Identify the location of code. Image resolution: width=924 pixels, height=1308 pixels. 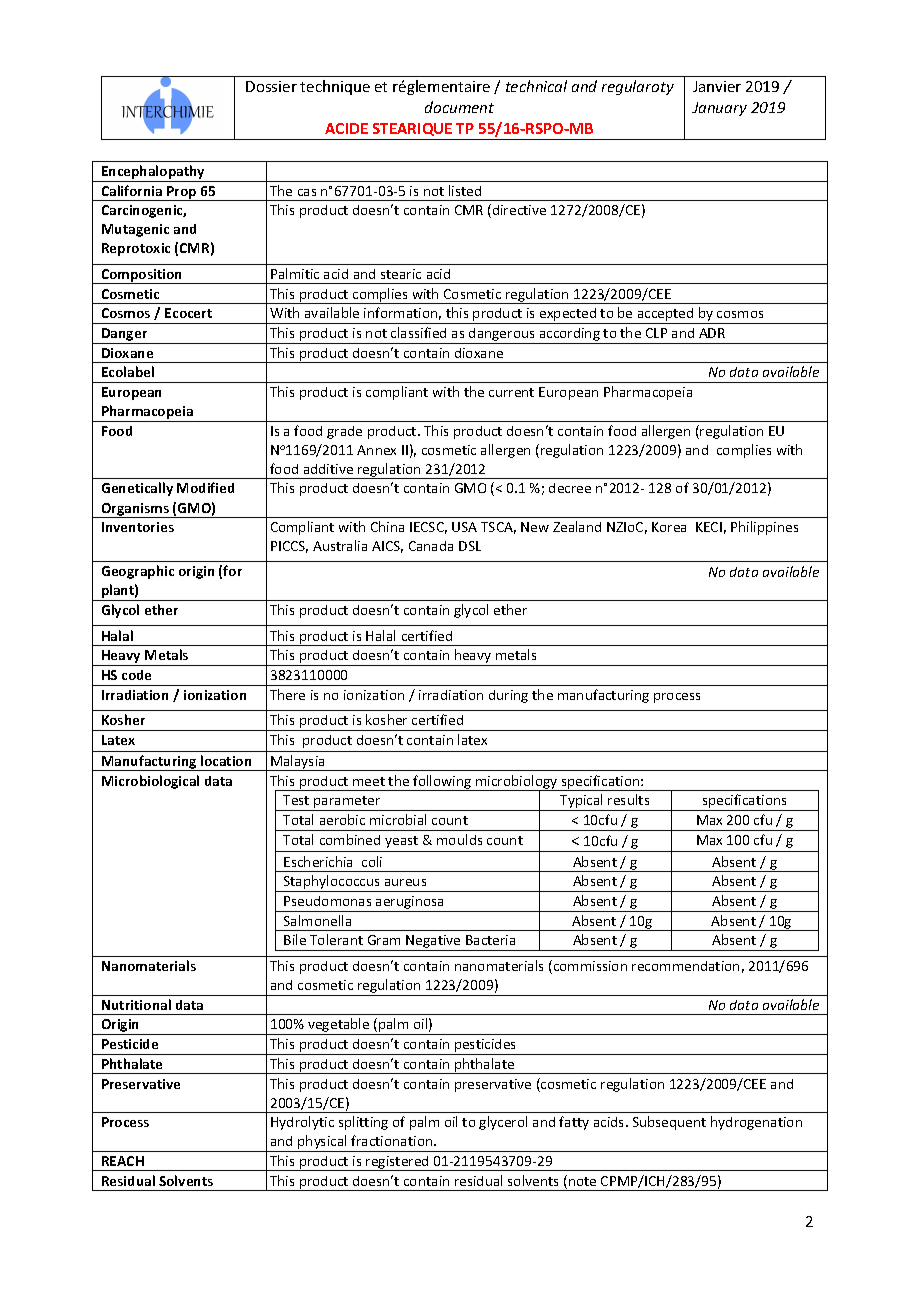
(136, 675).
